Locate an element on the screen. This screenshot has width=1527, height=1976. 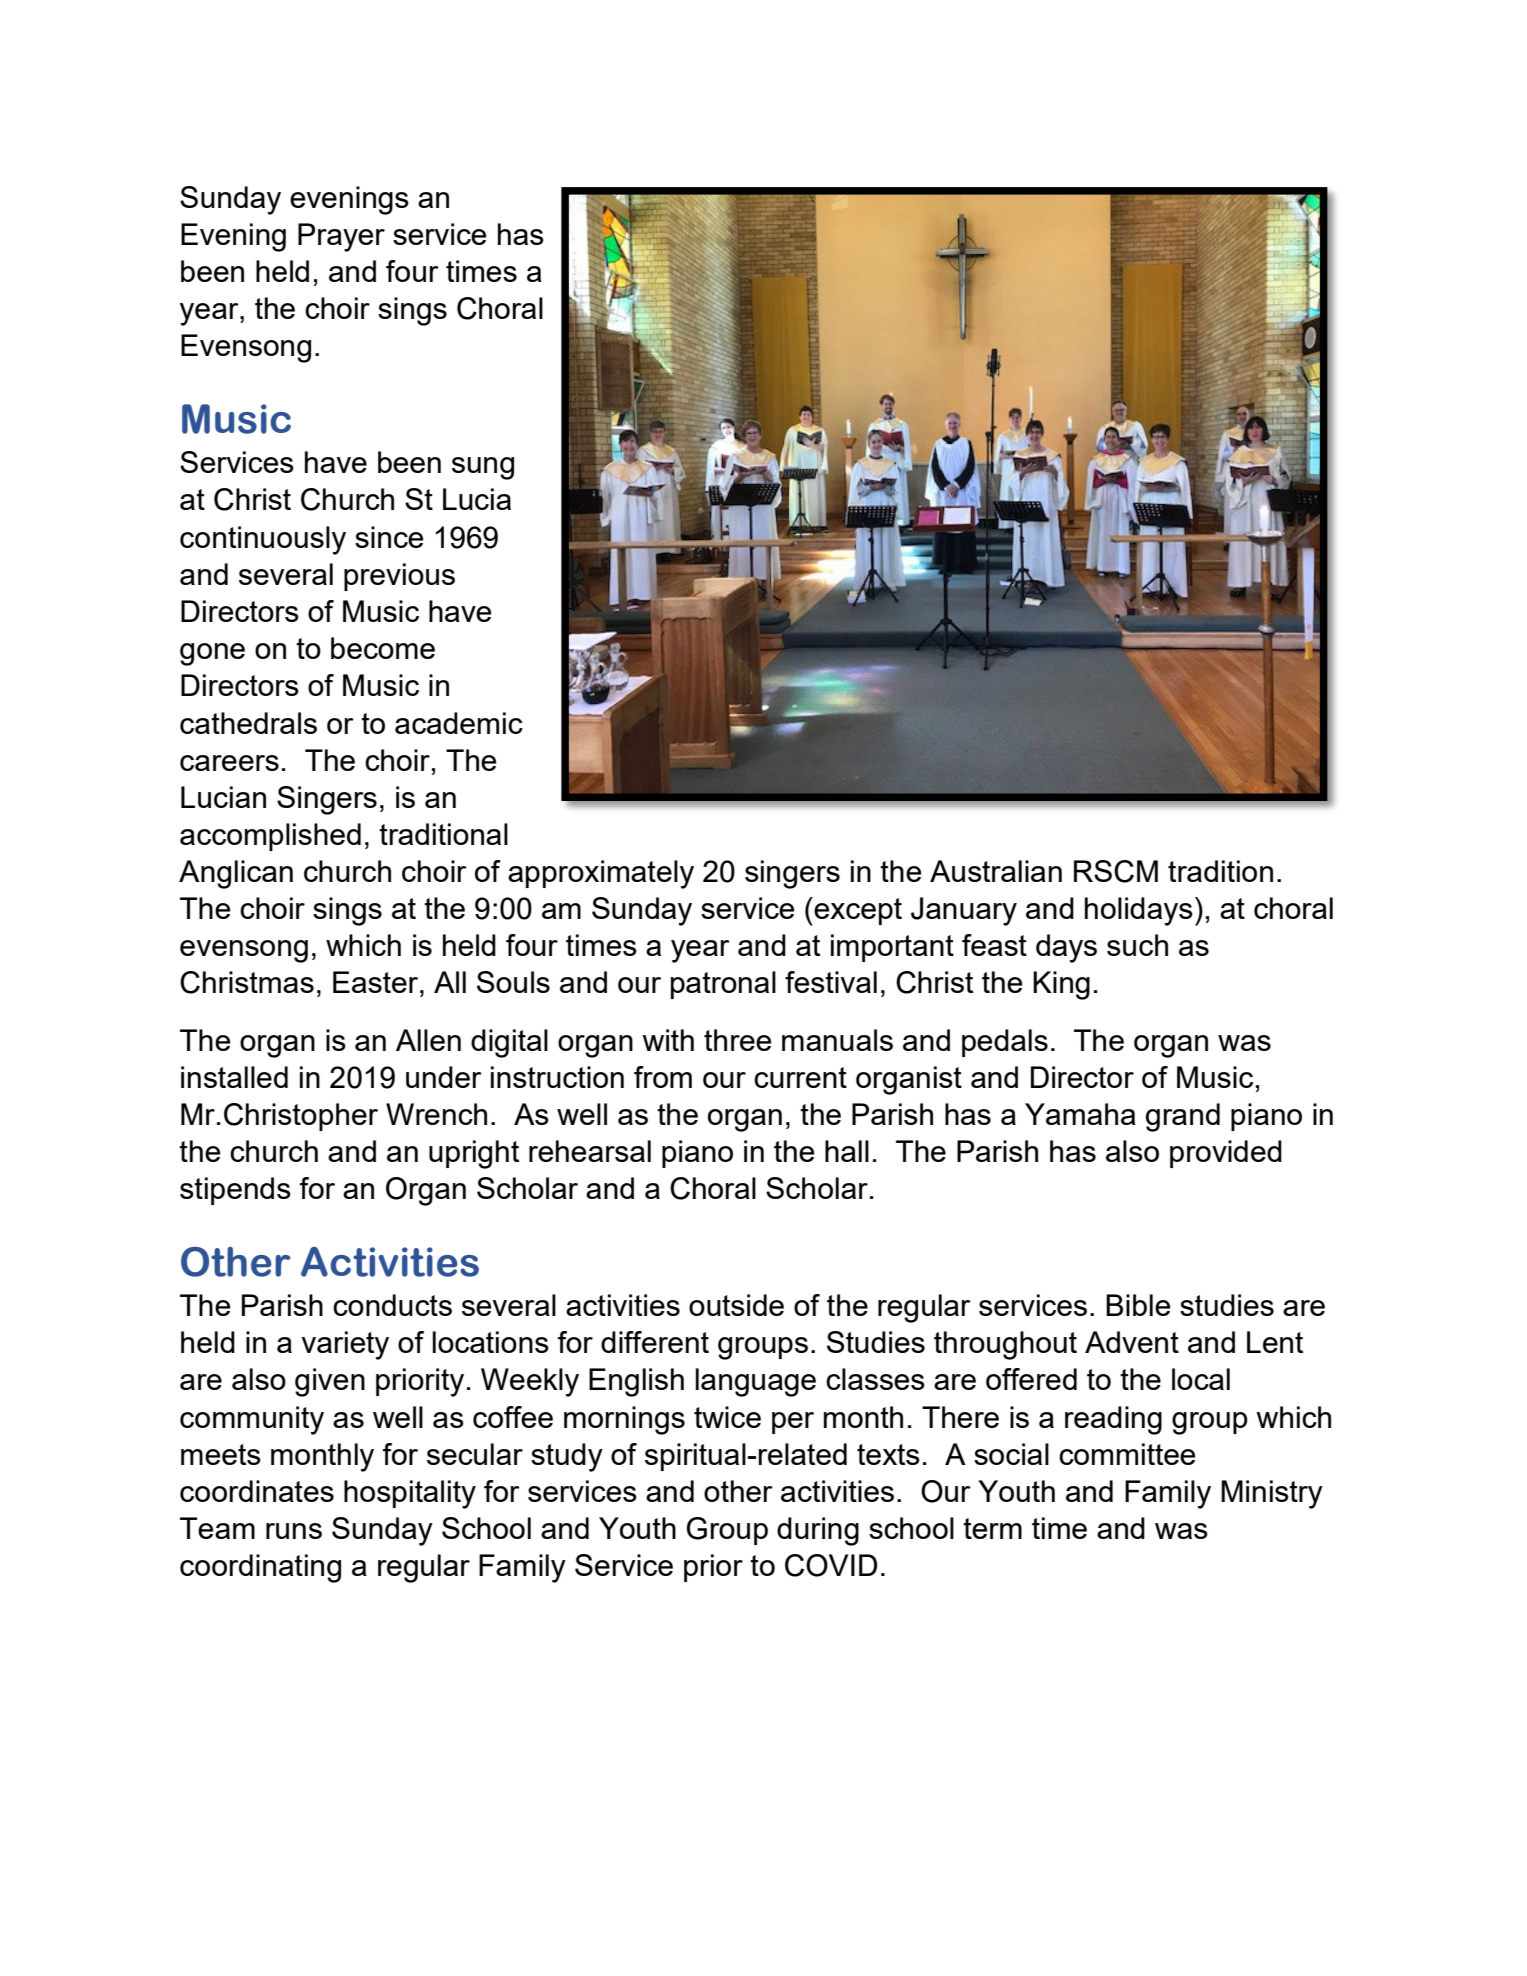
Anglican is located at coordinates (236, 874).
